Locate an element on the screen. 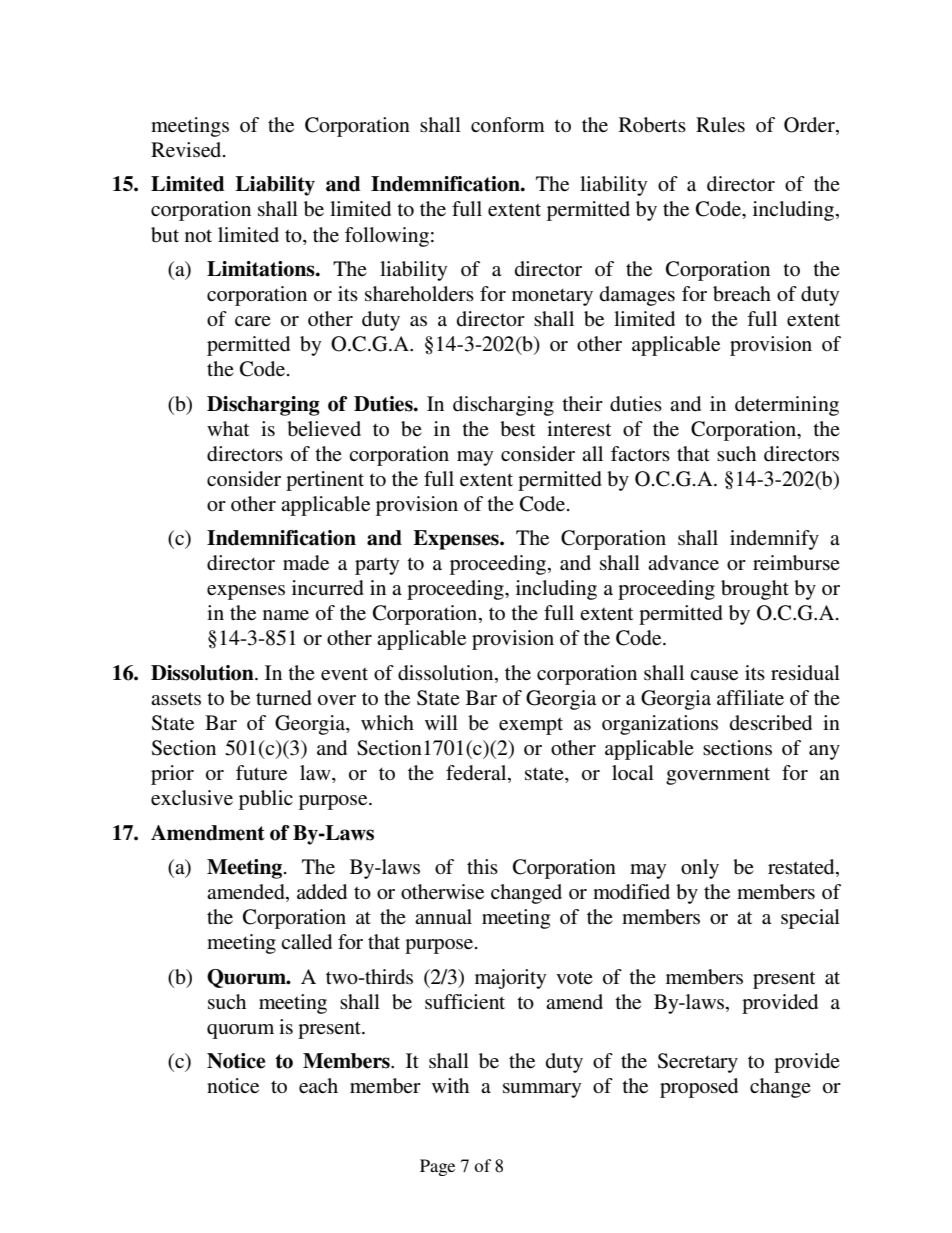 The height and width of the screenshot is (1233, 952). only is located at coordinates (700, 869).
